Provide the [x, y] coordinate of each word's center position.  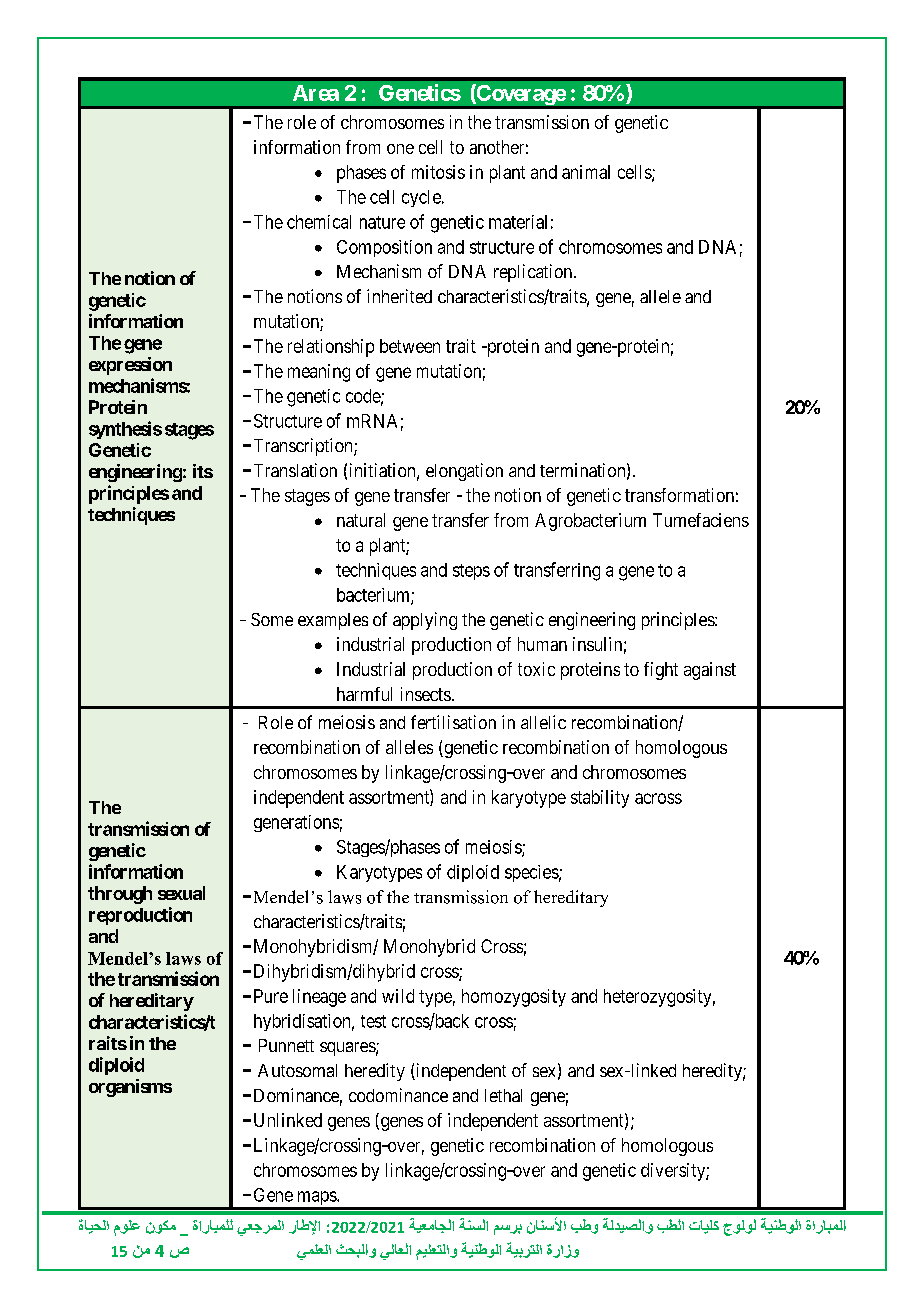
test [373, 1021]
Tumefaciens [701, 520]
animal [586, 172]
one [400, 149]
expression [130, 366]
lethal [503, 1095]
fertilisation [453, 722]
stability [600, 799]
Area [316, 93]
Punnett [286, 1045]
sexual [181, 893]
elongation [464, 472]
